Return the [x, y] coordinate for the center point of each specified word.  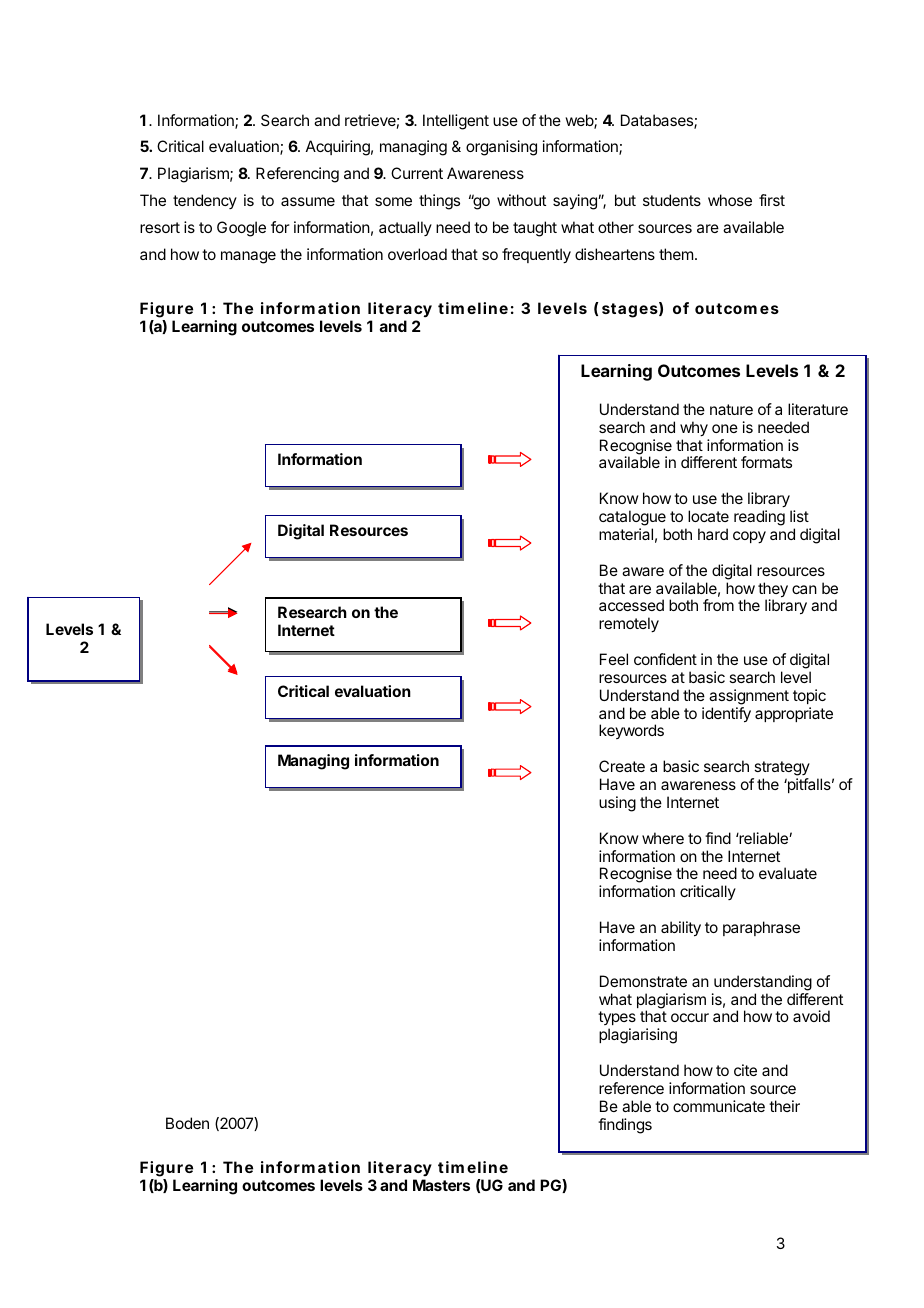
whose [730, 200]
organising [501, 148]
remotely [629, 625]
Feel [614, 659]
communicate [719, 1106]
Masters [441, 1185]
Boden [187, 1123]
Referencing [297, 175]
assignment [749, 697]
